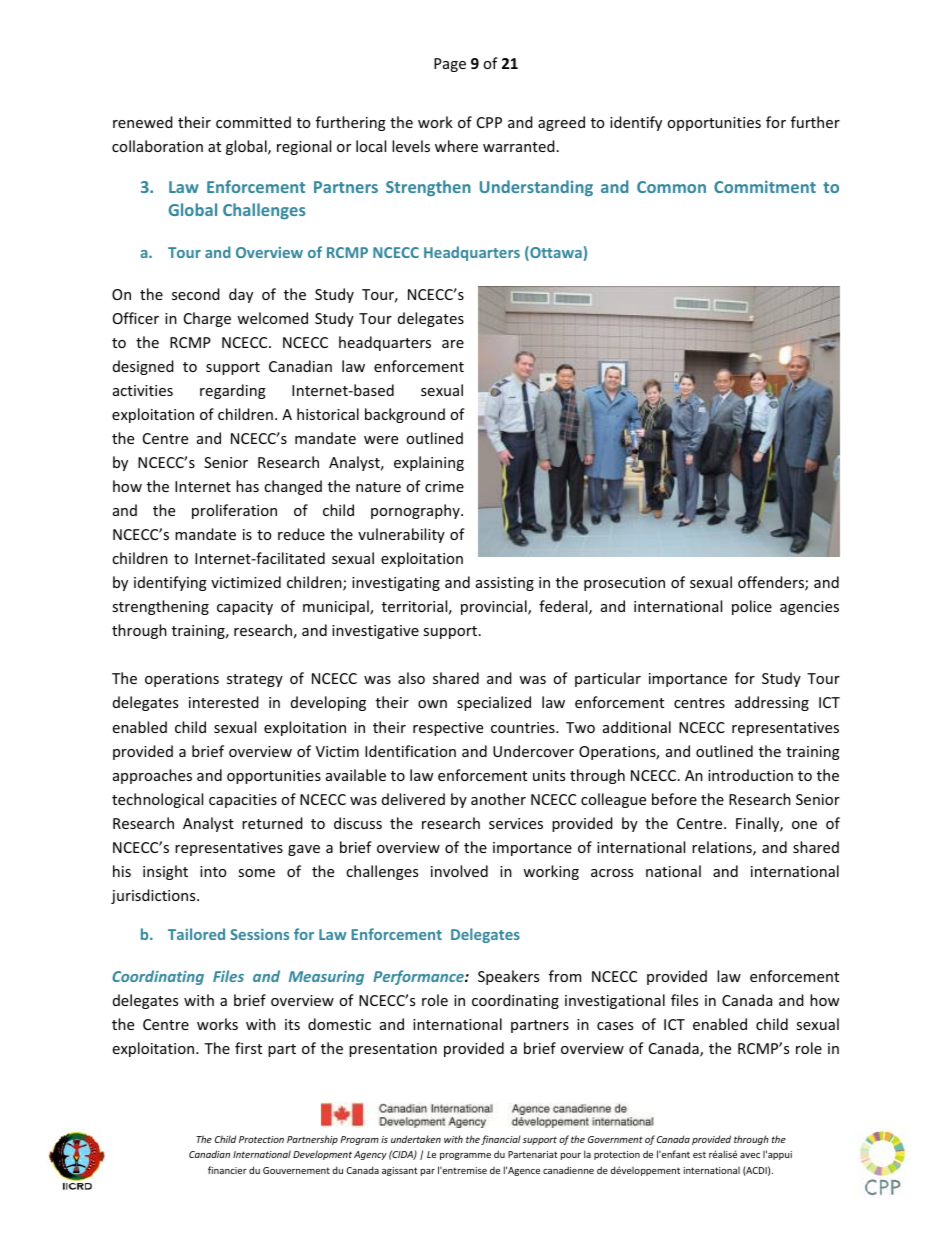 The height and width of the screenshot is (1233, 952). What do you see at coordinates (765, 186) in the screenshot?
I see `Commitment` at bounding box center [765, 186].
